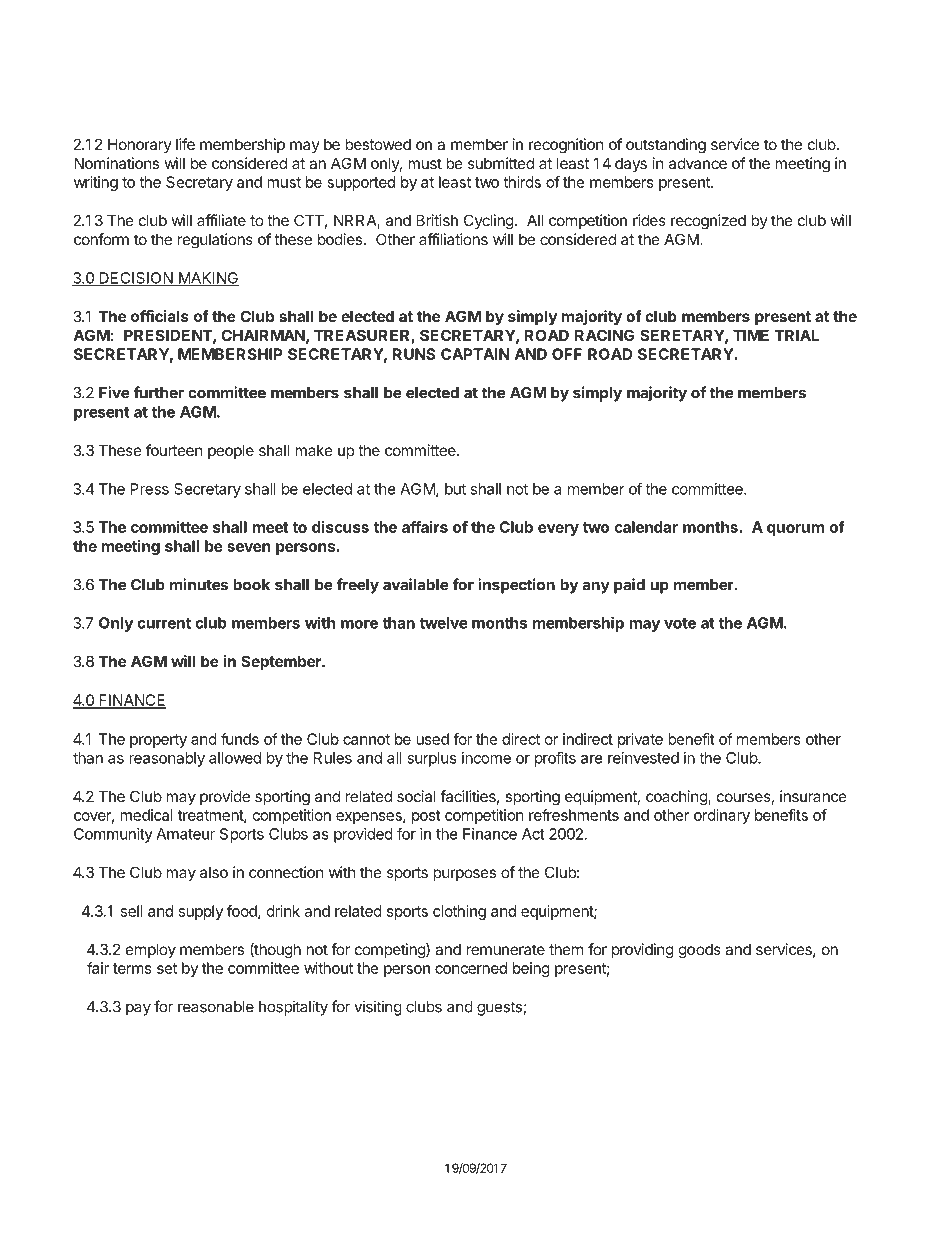 This screenshot has width=952, height=1233. I want to click on minutes, so click(199, 584).
